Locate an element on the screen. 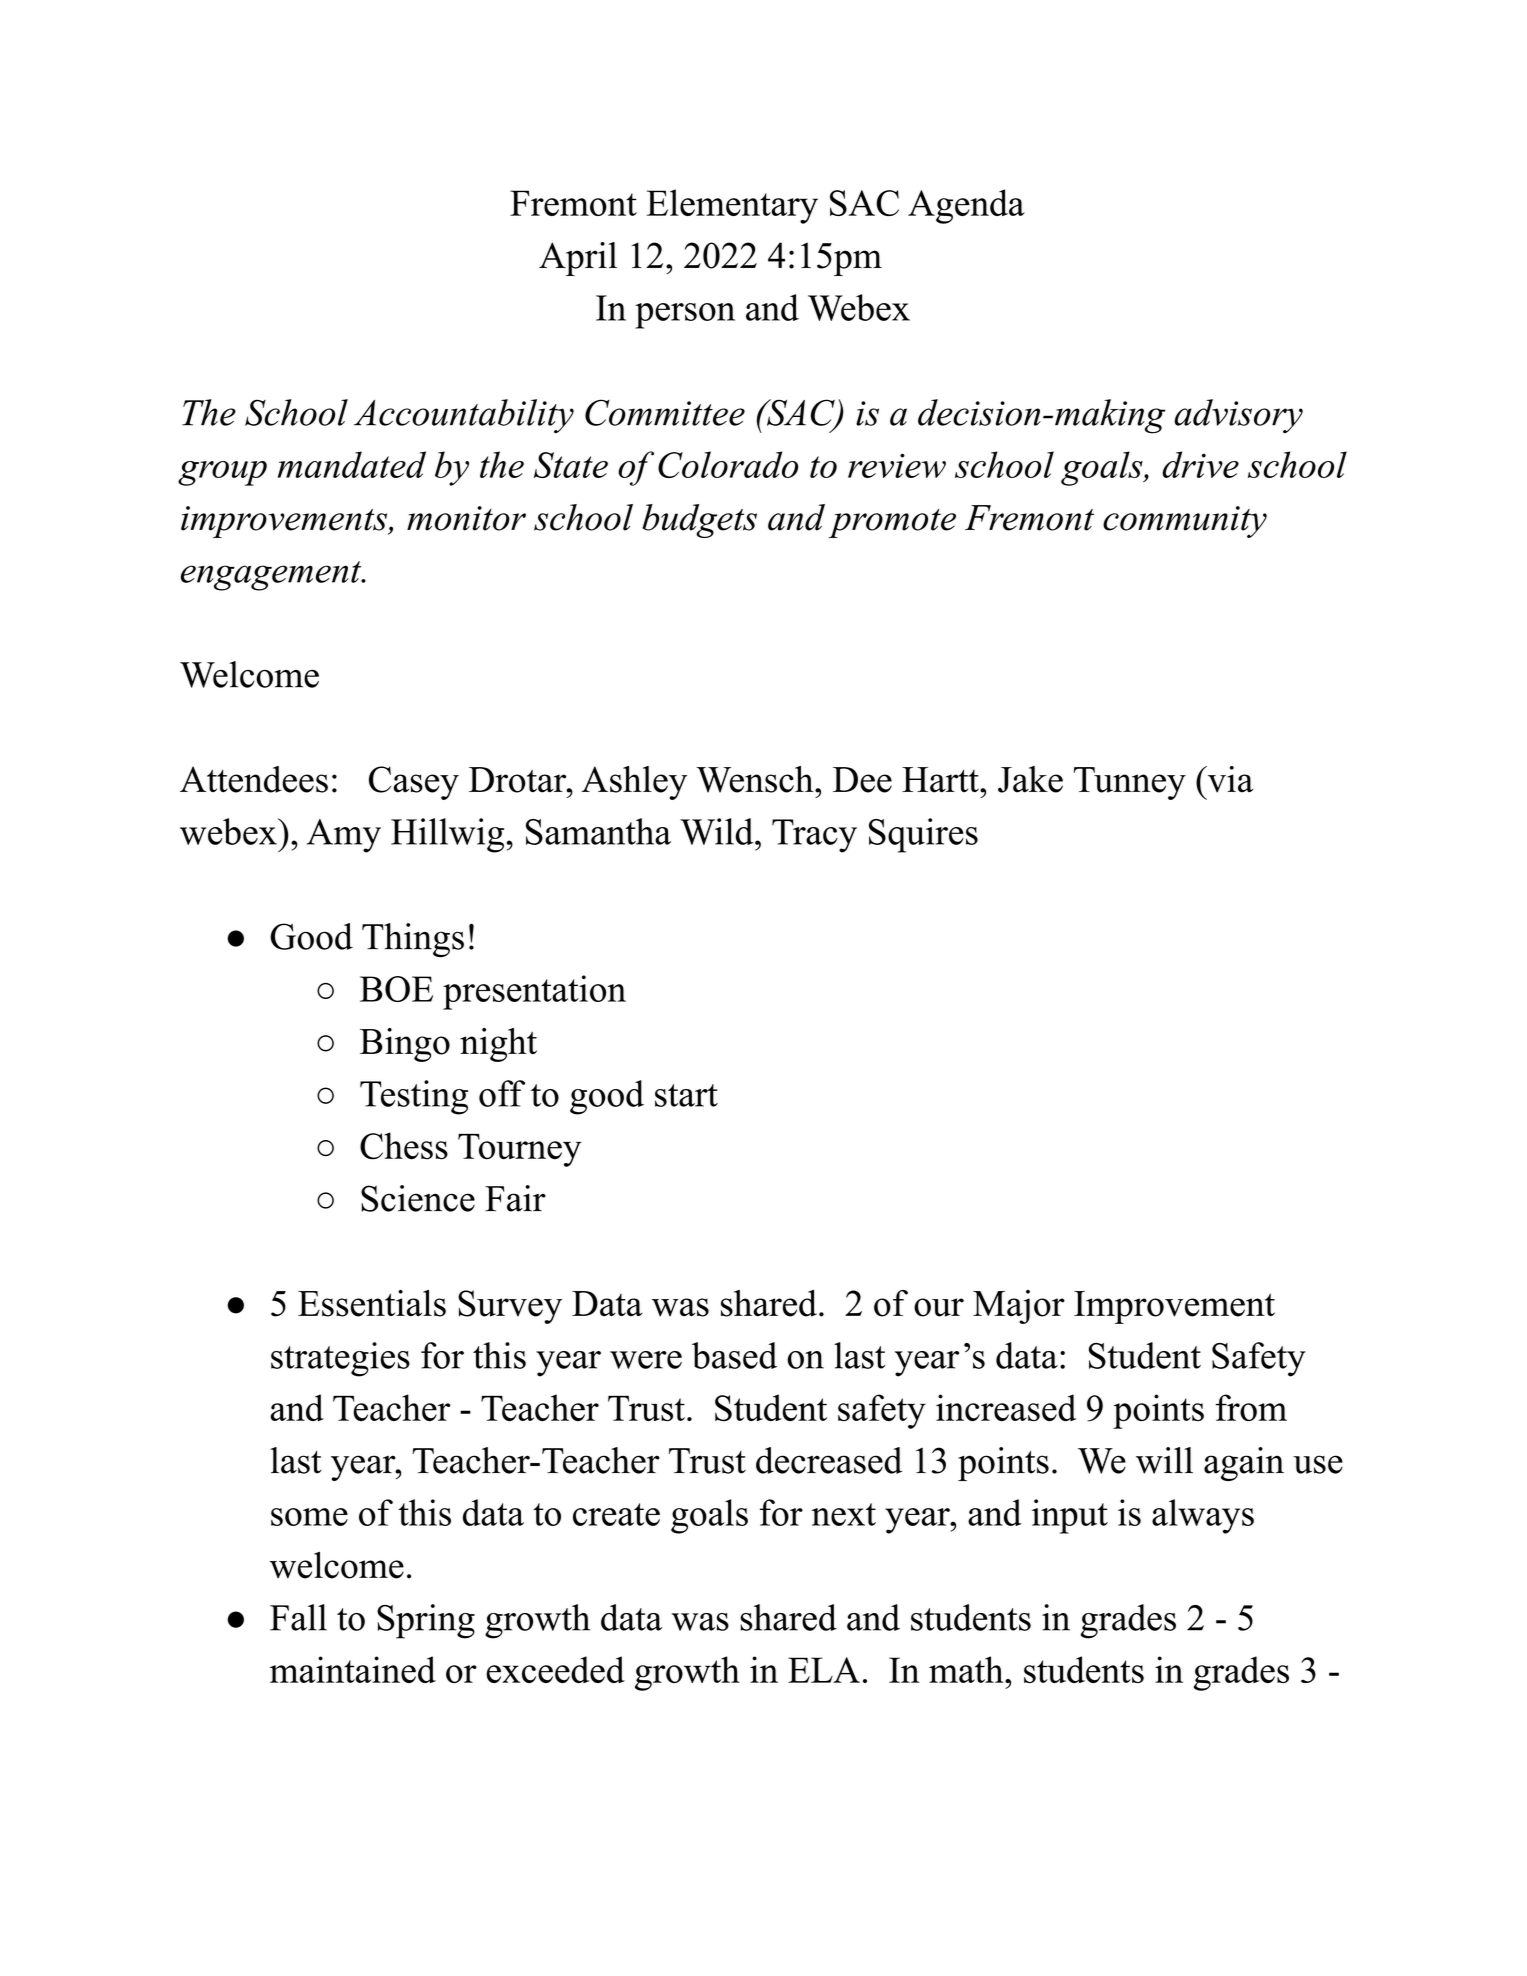 This screenshot has height=1976, width=1527. Agenda is located at coordinates (966, 206).
